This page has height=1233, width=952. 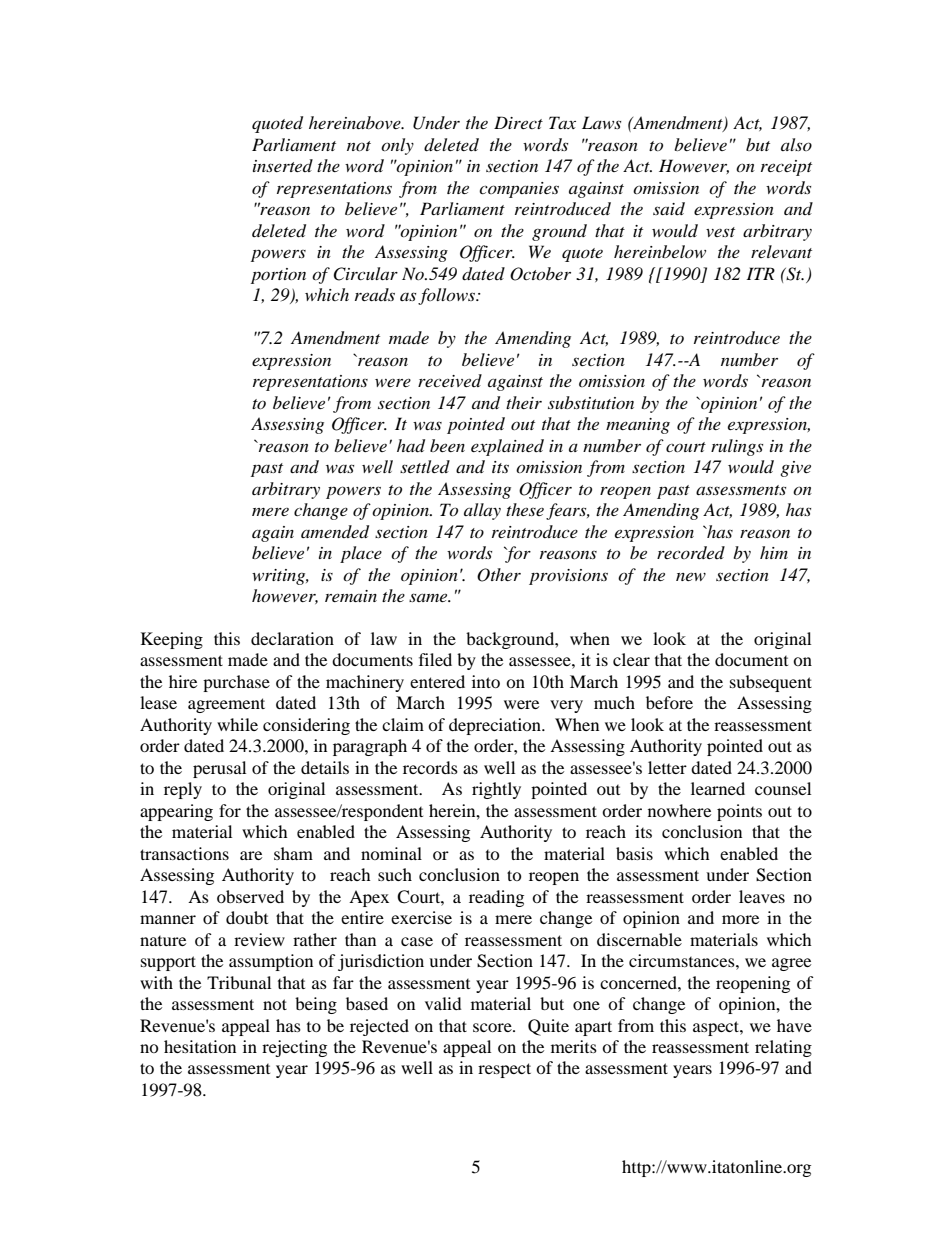 What do you see at coordinates (783, 1048) in the page?
I see `relating` at bounding box center [783, 1048].
